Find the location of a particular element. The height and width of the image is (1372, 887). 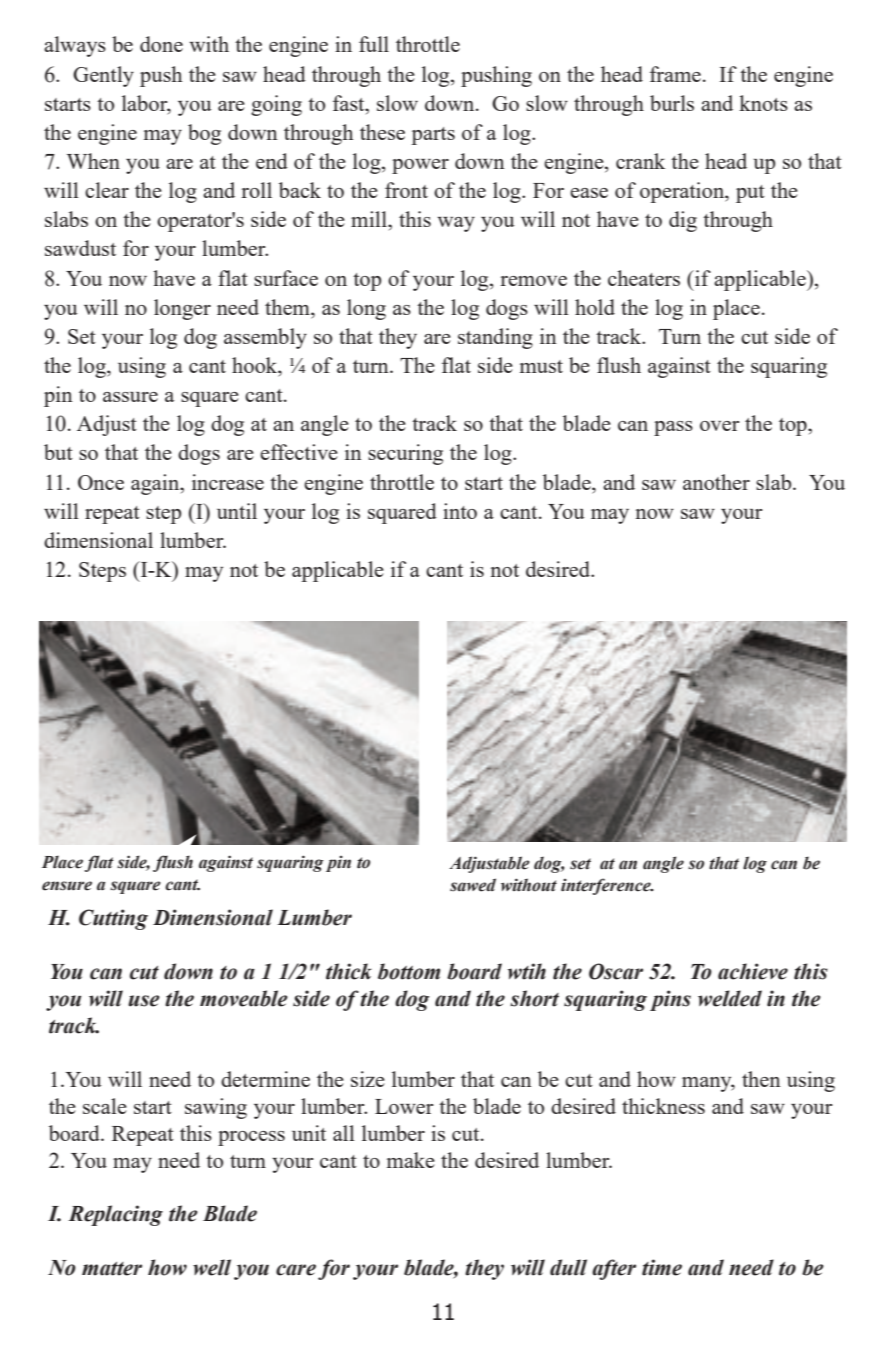

into is located at coordinates (460, 511).
